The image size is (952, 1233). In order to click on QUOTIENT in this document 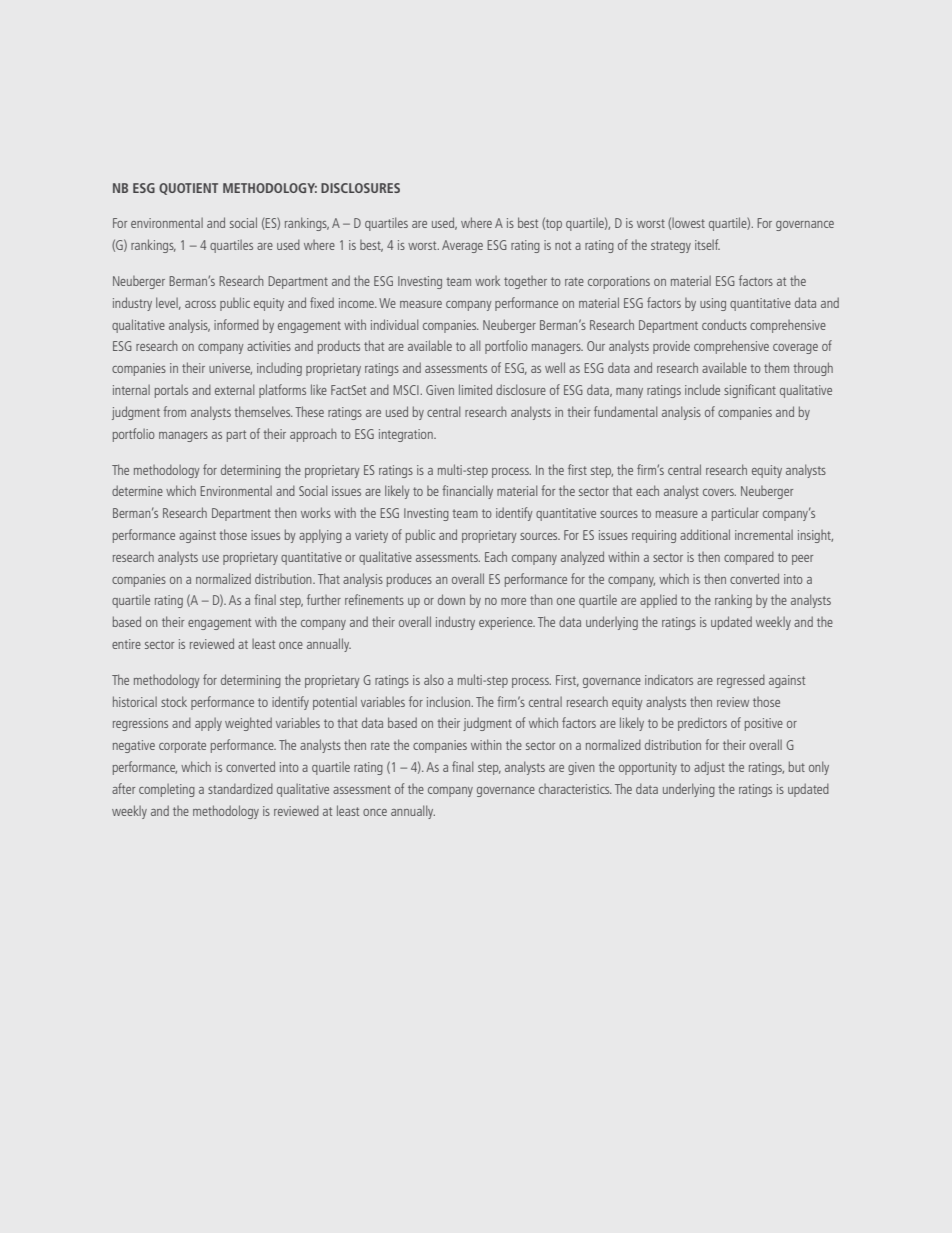, I will do `click(188, 189)`.
